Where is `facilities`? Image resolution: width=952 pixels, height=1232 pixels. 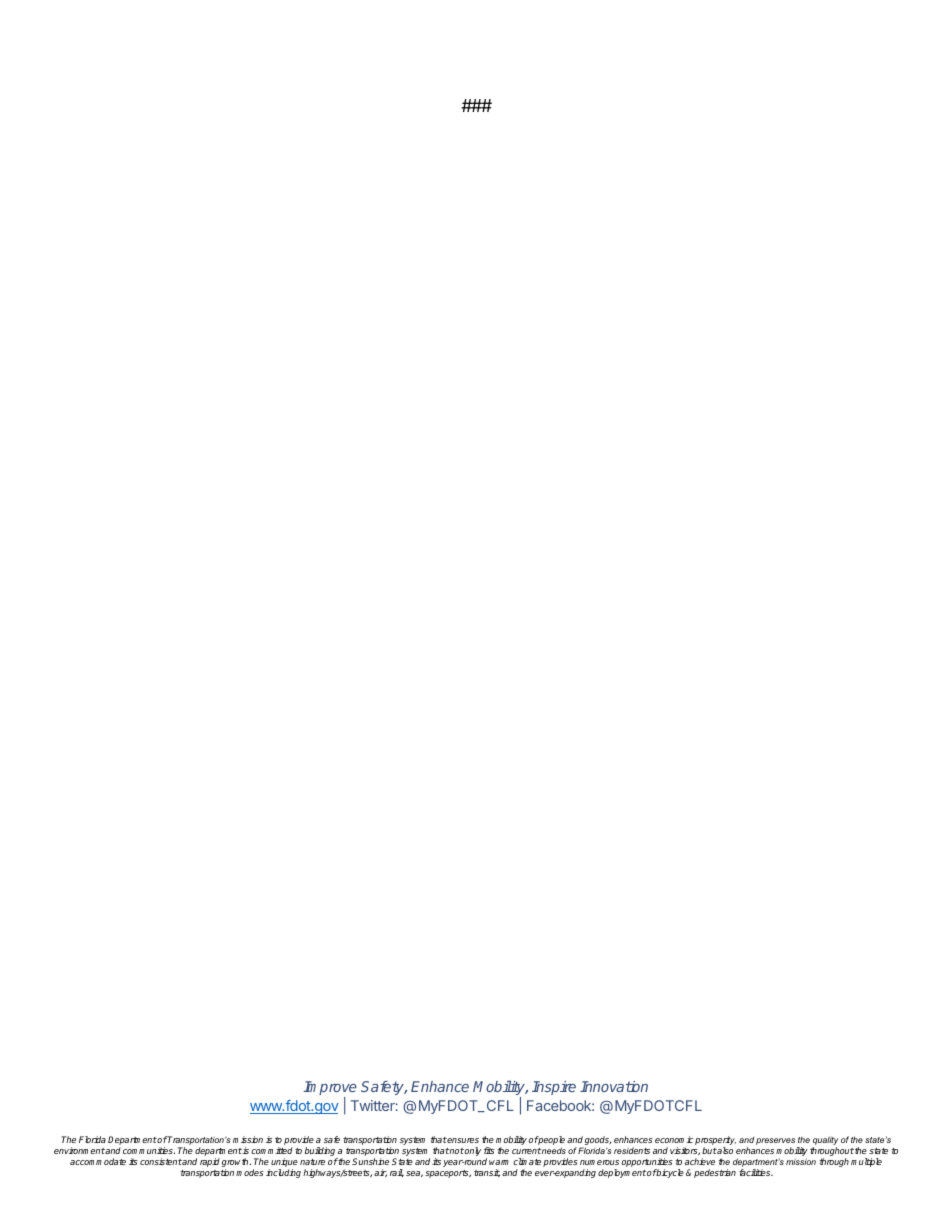 facilities is located at coordinates (756, 1172).
